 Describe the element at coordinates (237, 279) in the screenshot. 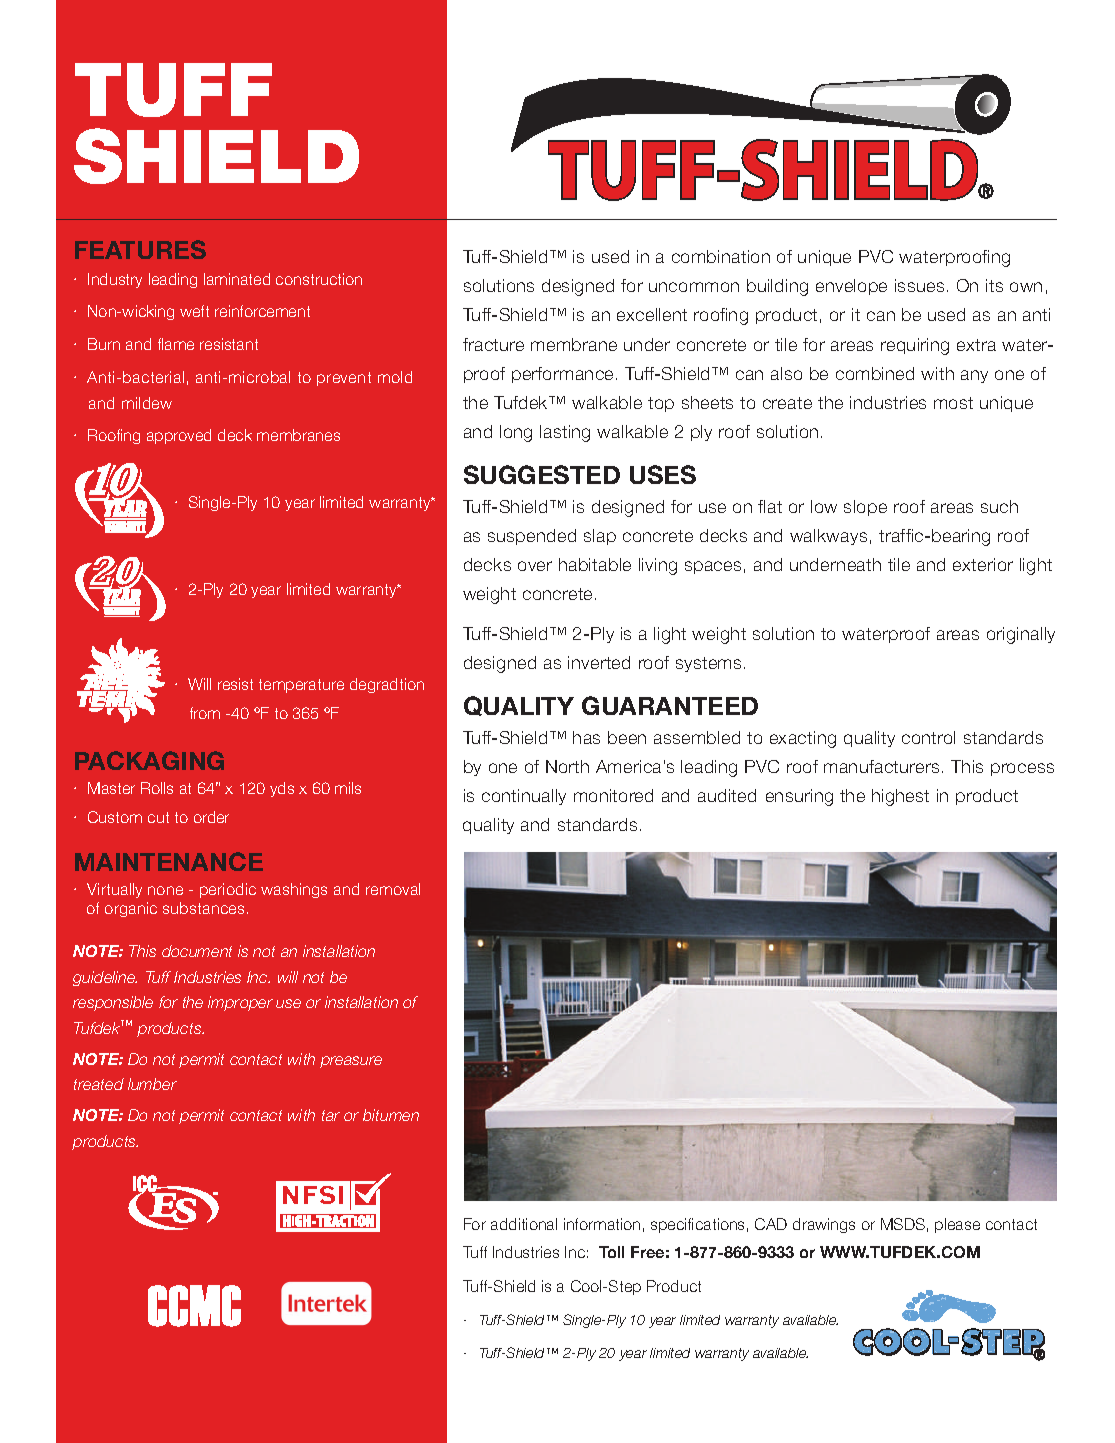

I see `laminated` at that location.
